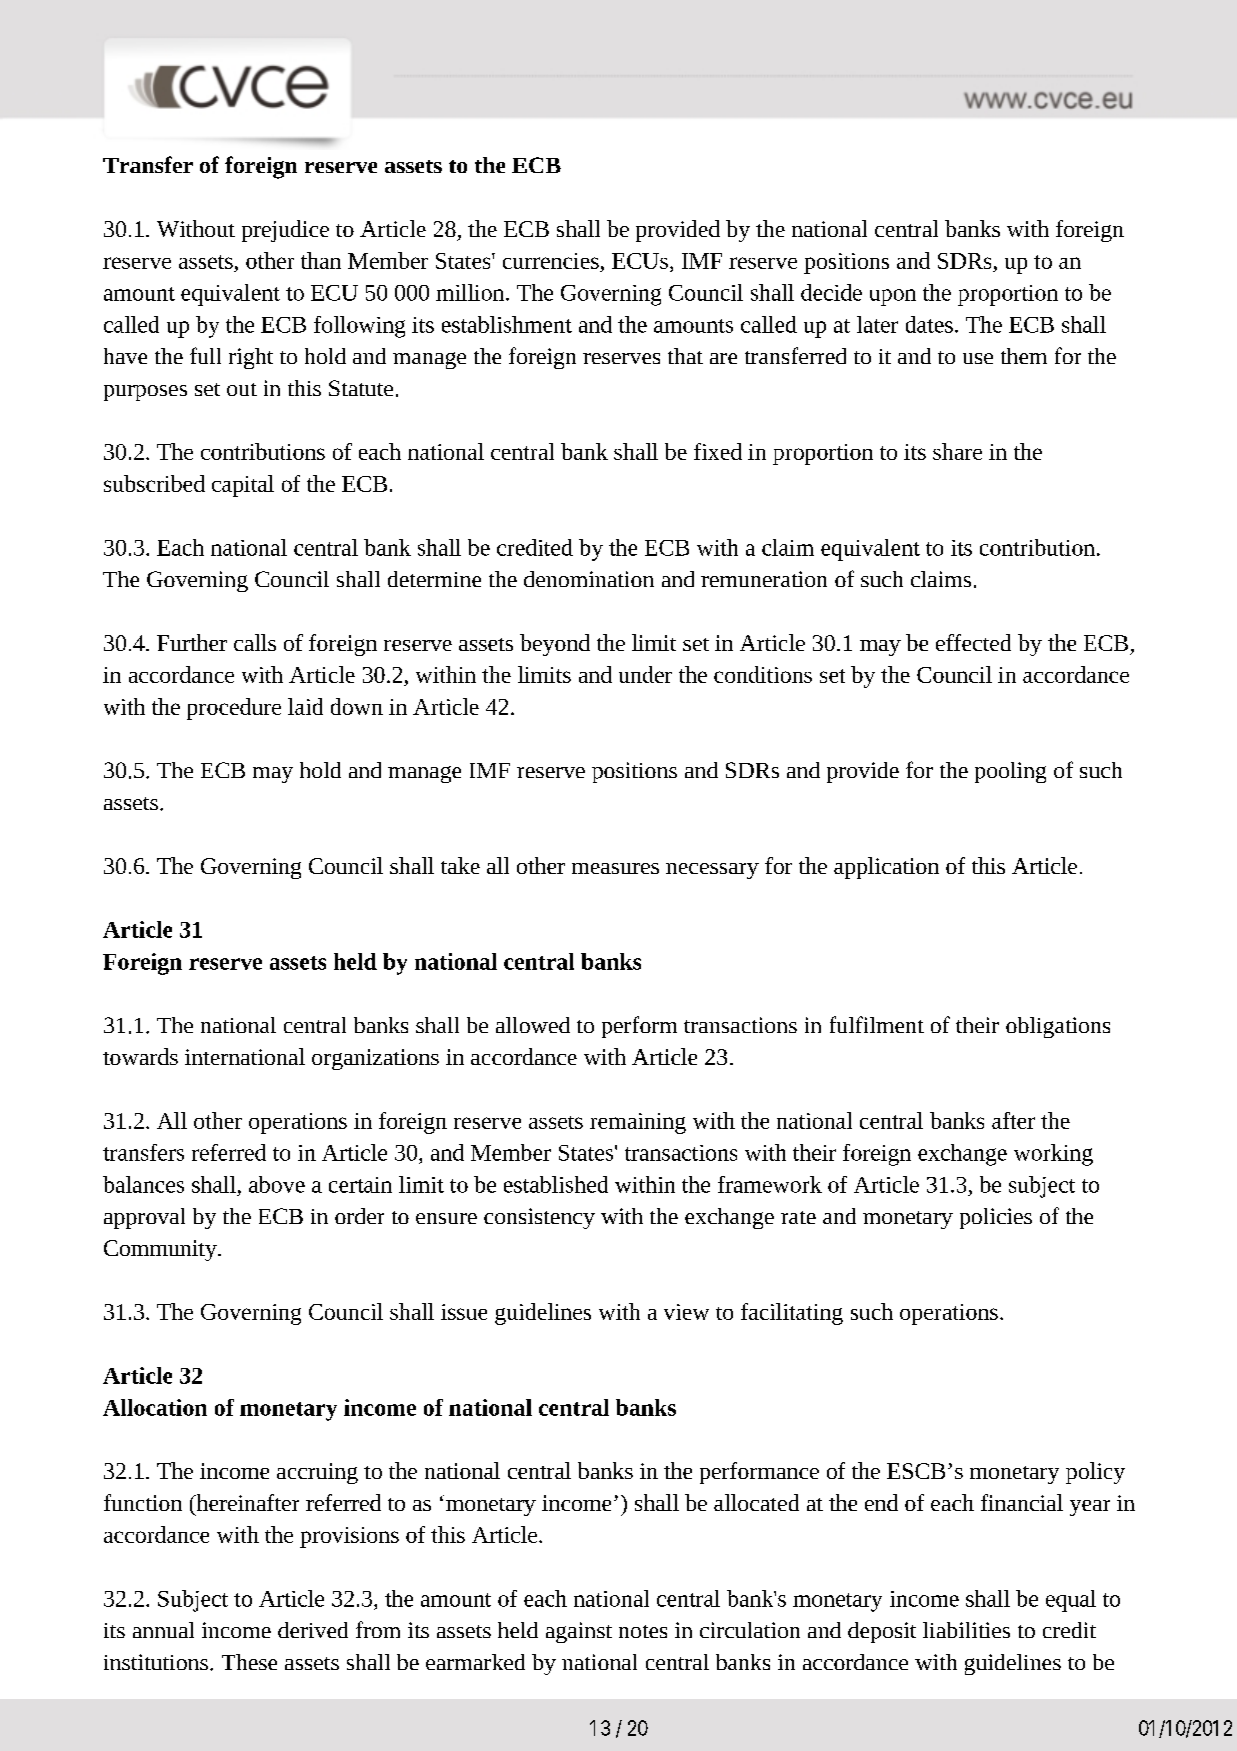 This page has width=1237, height=1751. What do you see at coordinates (645, 674) in the page?
I see `under` at bounding box center [645, 674].
